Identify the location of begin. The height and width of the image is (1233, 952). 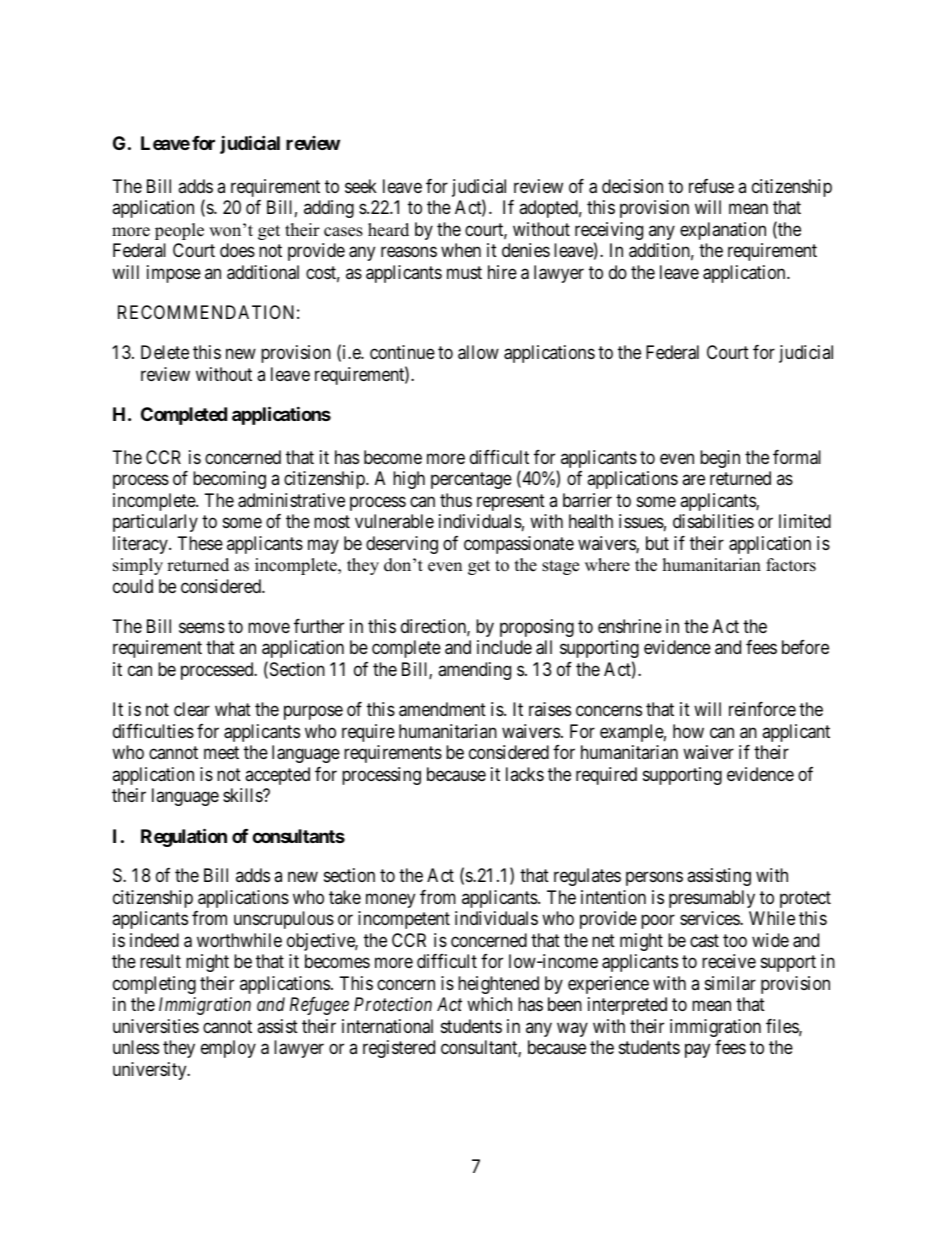
(720, 459).
